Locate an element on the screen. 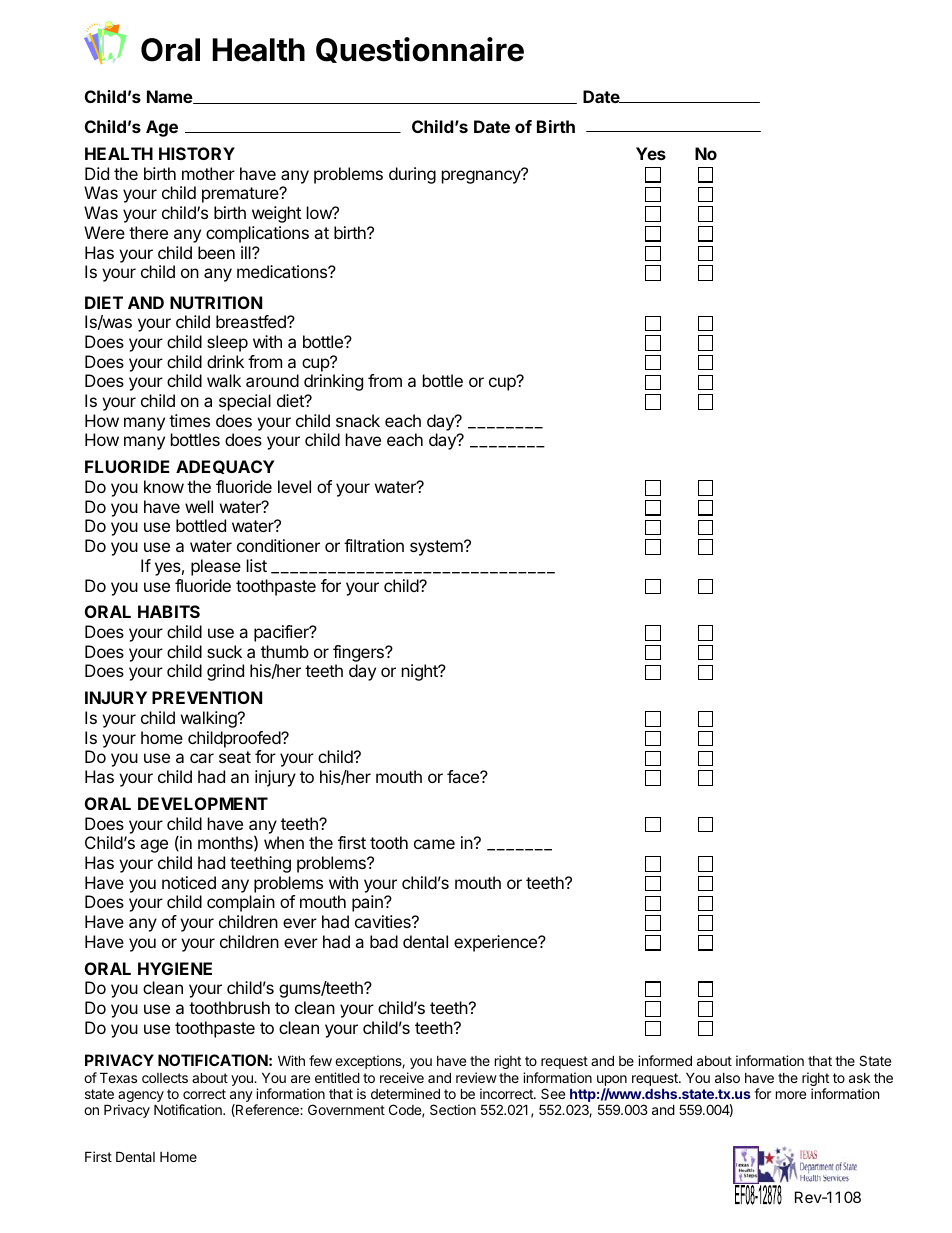  Name is located at coordinates (170, 97).
